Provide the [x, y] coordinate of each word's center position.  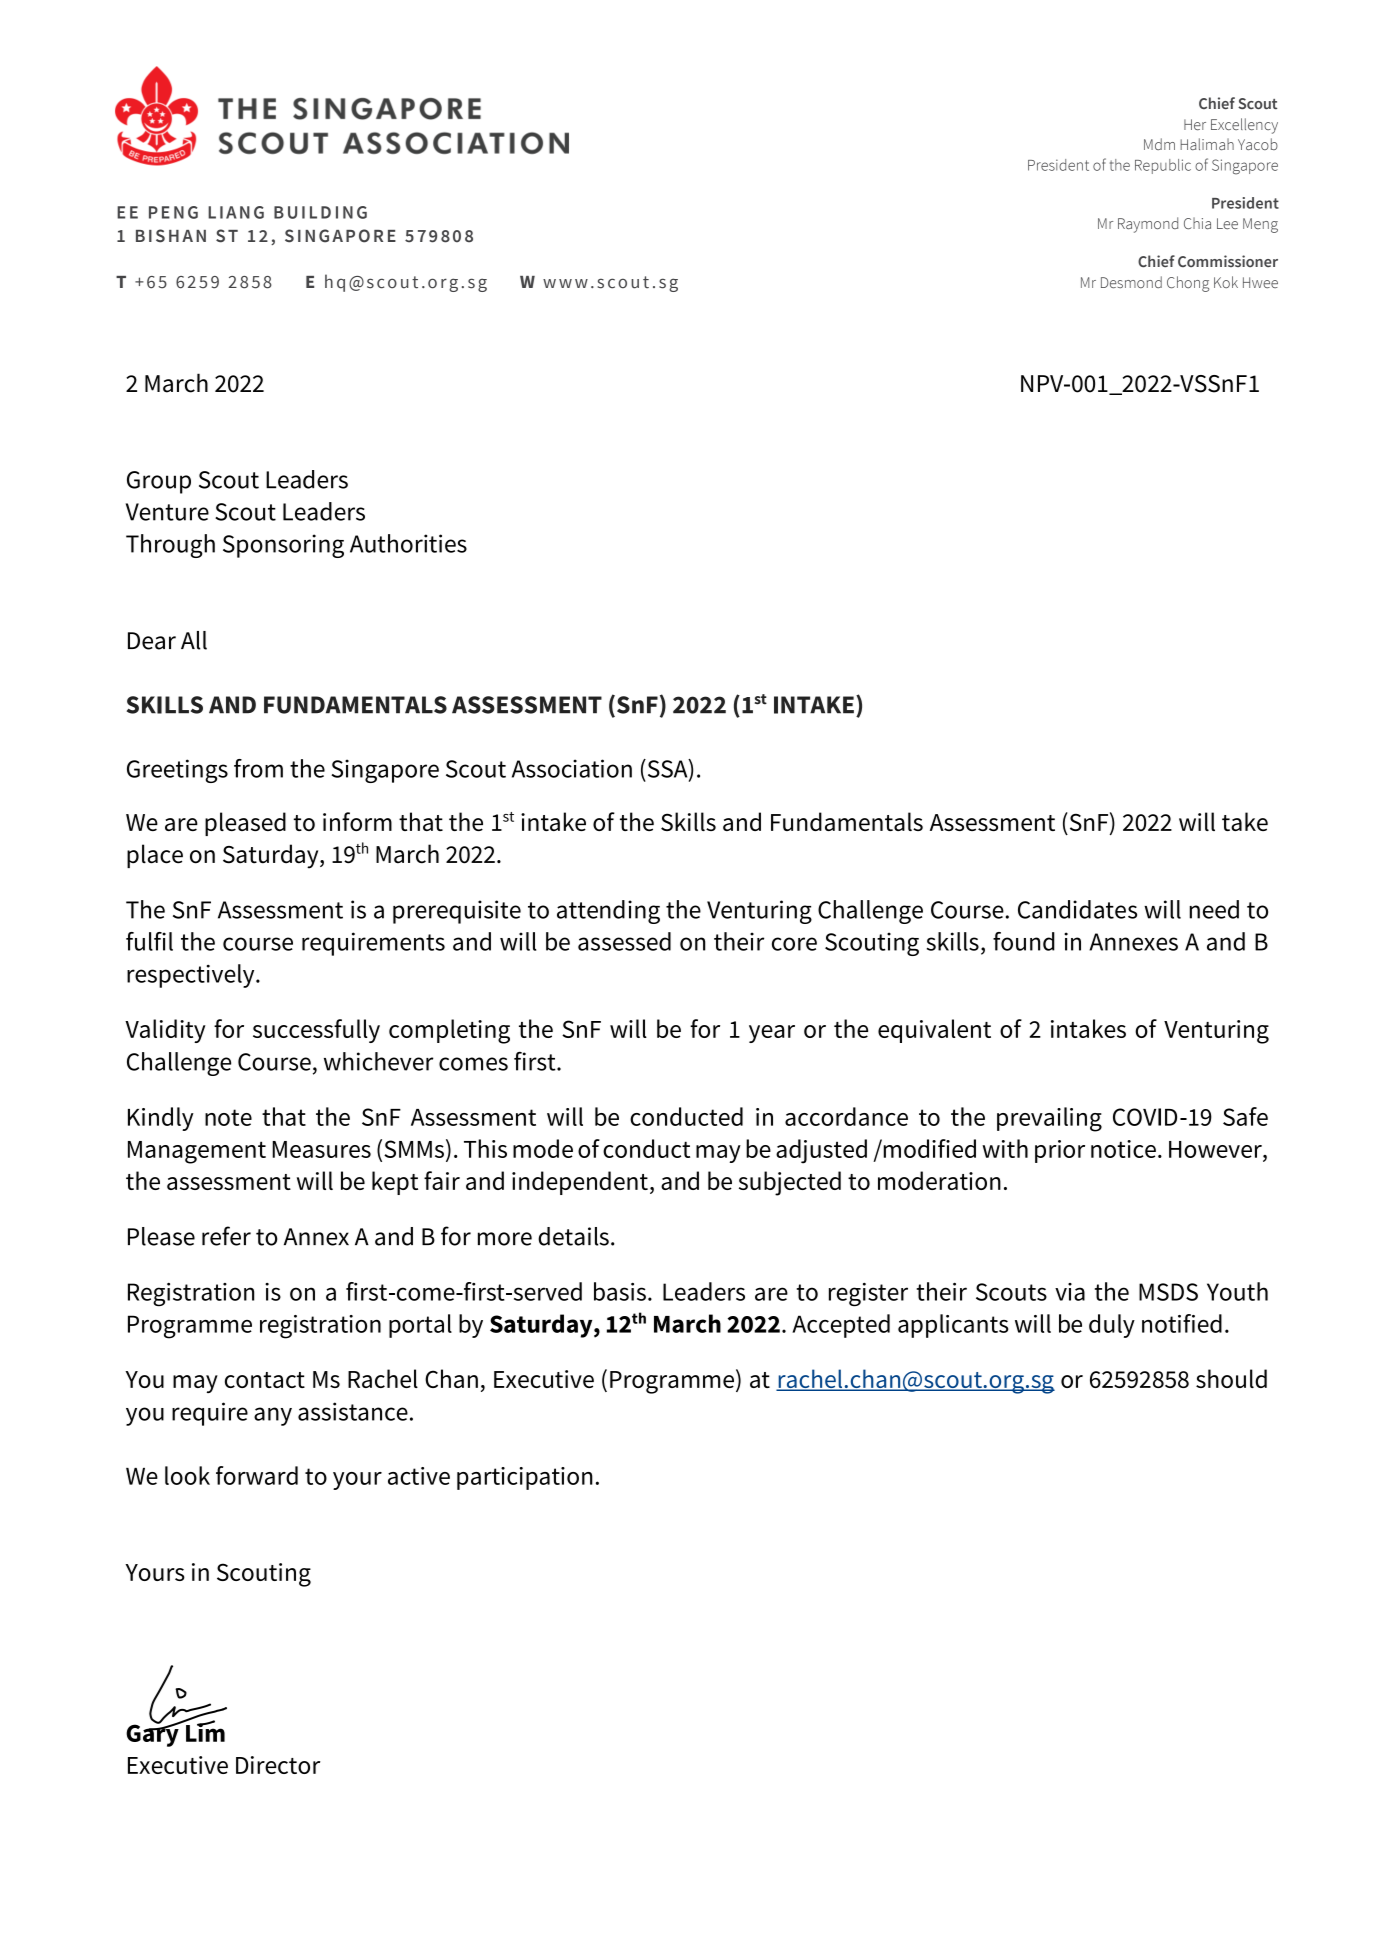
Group [159, 482]
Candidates [1077, 909]
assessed [624, 941]
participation [525, 1478]
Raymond [1148, 225]
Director [278, 1765]
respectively [192, 976]
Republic [1163, 166]
